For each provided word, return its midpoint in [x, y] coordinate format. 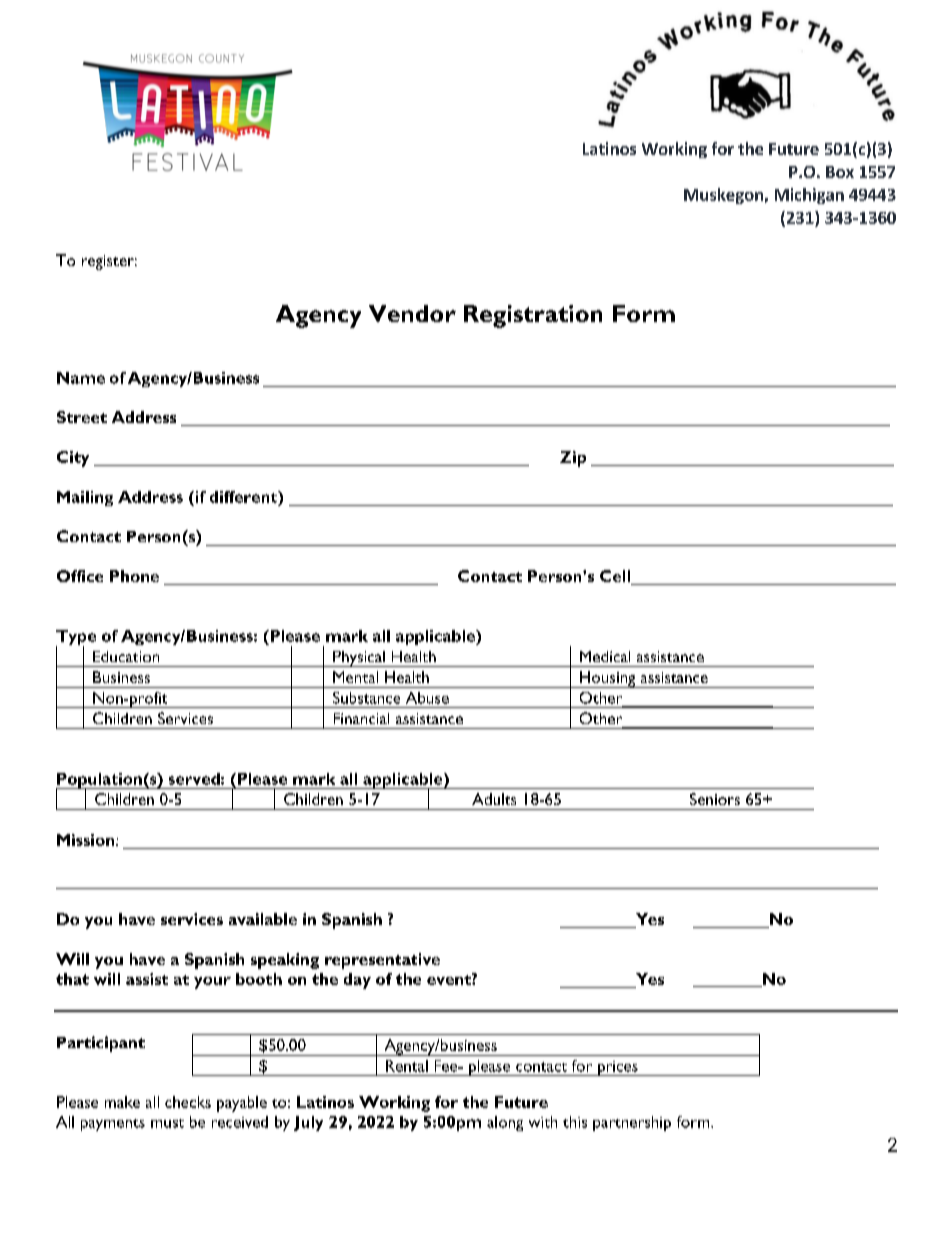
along [505, 1123]
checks [188, 1102]
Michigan [809, 196]
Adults [494, 799]
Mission [87, 840]
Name [81, 378]
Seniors [715, 799]
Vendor [412, 313]
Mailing [85, 498]
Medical [605, 656]
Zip [573, 459]
